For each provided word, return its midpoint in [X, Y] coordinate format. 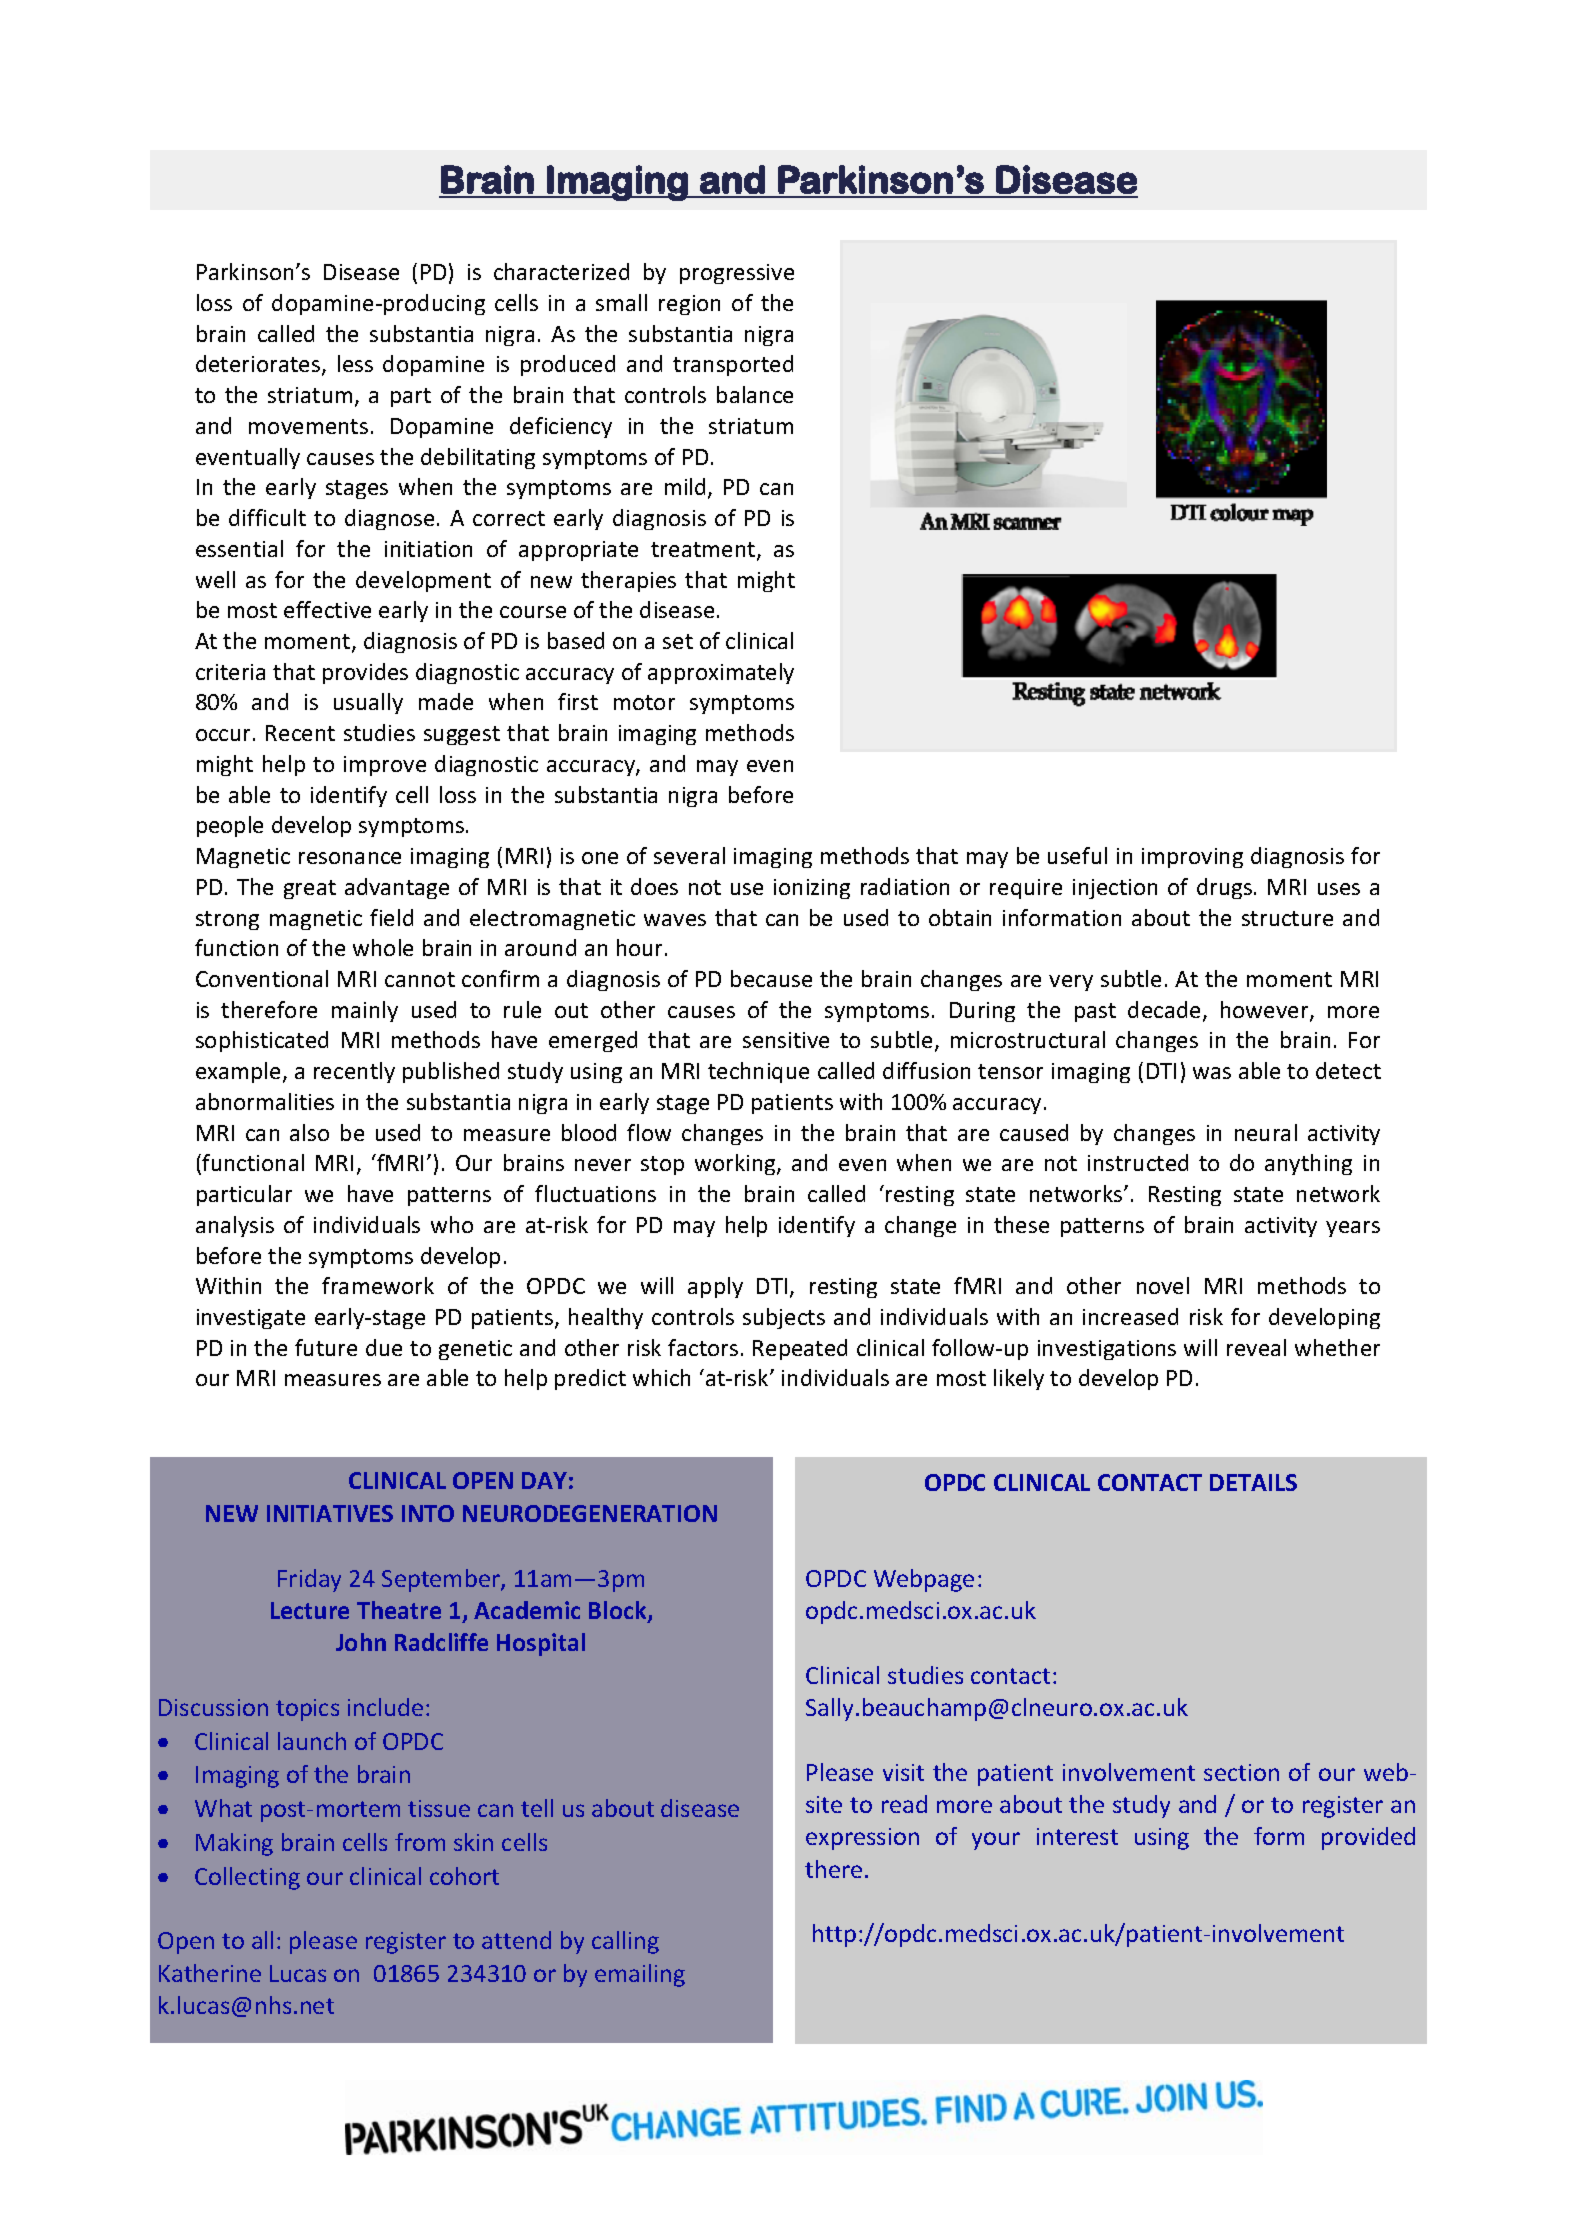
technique [758, 1072]
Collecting [247, 1878]
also [309, 1132]
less [355, 363]
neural [1266, 1132]
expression [862, 1839]
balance [755, 394]
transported [733, 365]
